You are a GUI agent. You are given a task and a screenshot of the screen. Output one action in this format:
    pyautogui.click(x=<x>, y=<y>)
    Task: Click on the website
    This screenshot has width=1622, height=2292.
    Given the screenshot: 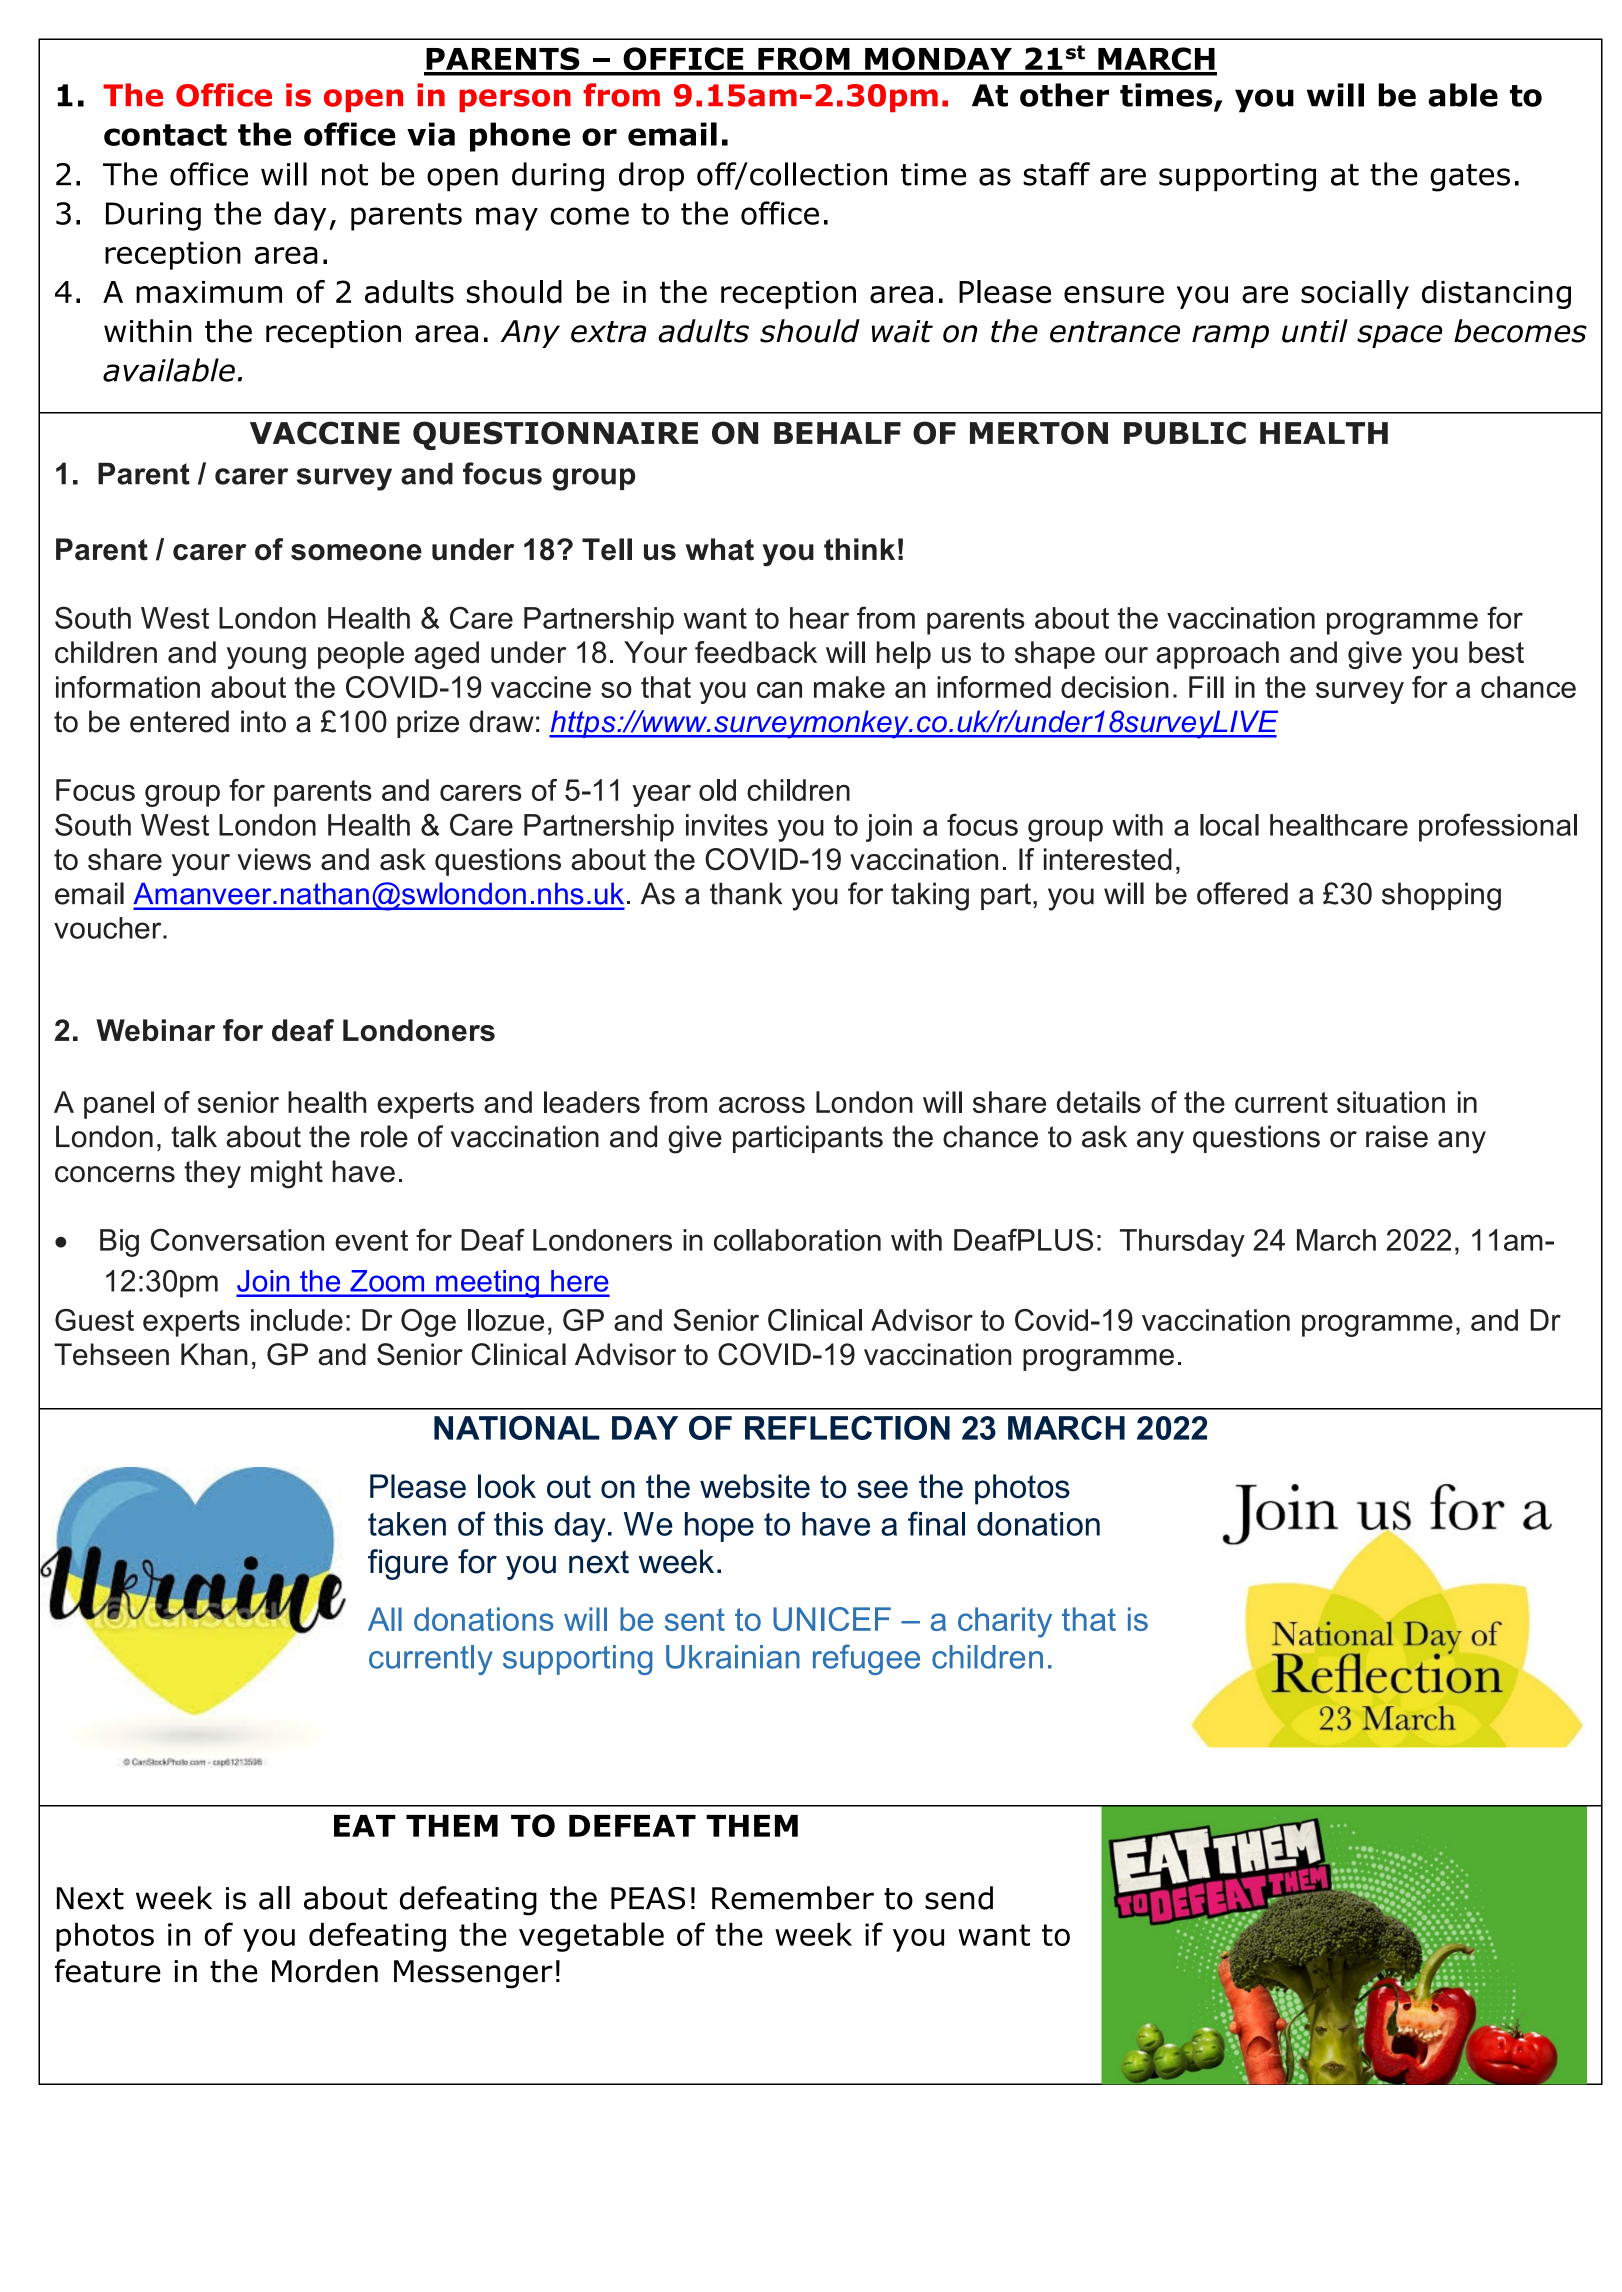 What is the action you would take?
    pyautogui.click(x=755, y=1486)
